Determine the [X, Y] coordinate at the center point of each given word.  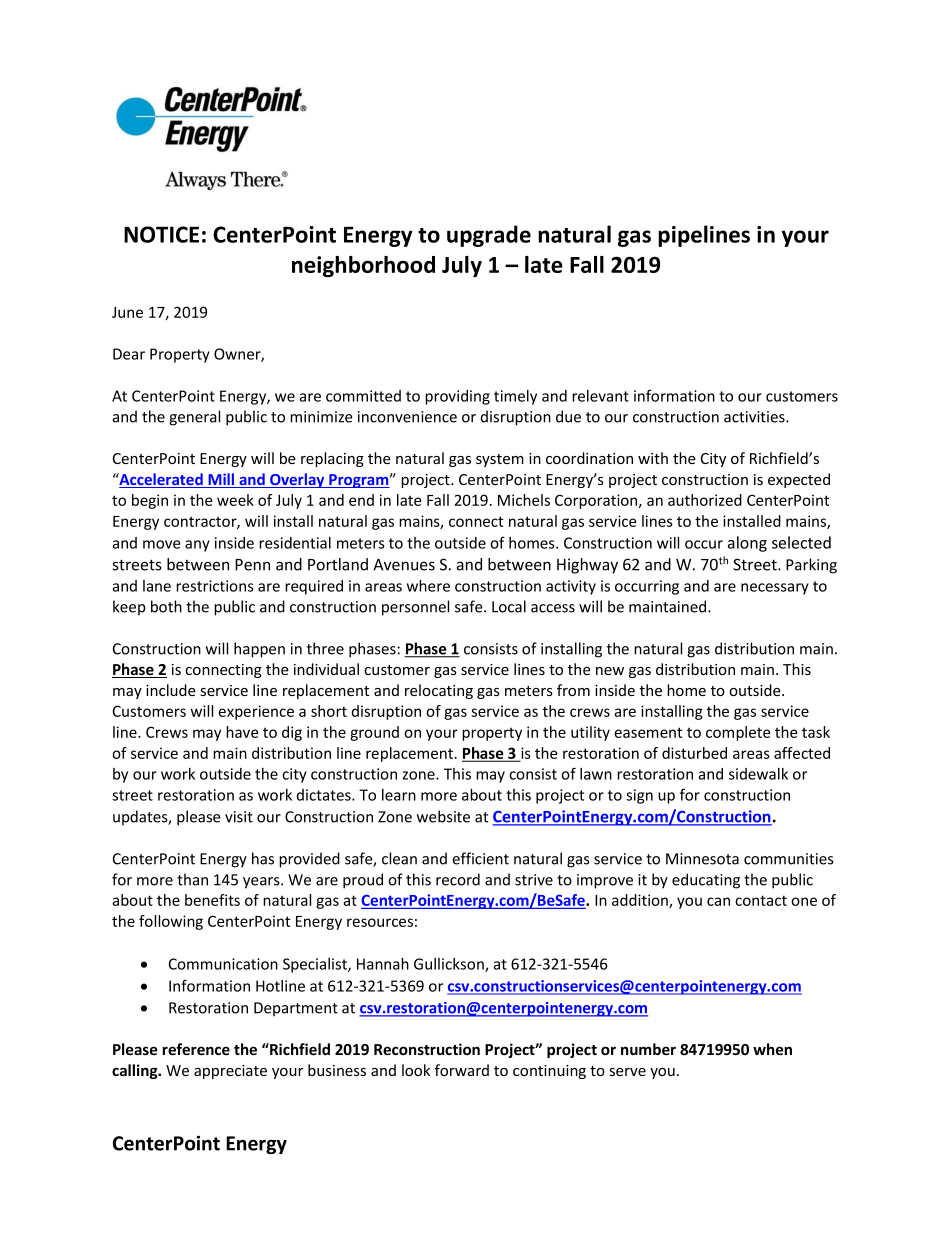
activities [755, 417]
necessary [775, 589]
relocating [439, 691]
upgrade [489, 236]
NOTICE [161, 234]
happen [259, 650]
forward [462, 1070]
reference [196, 1049]
